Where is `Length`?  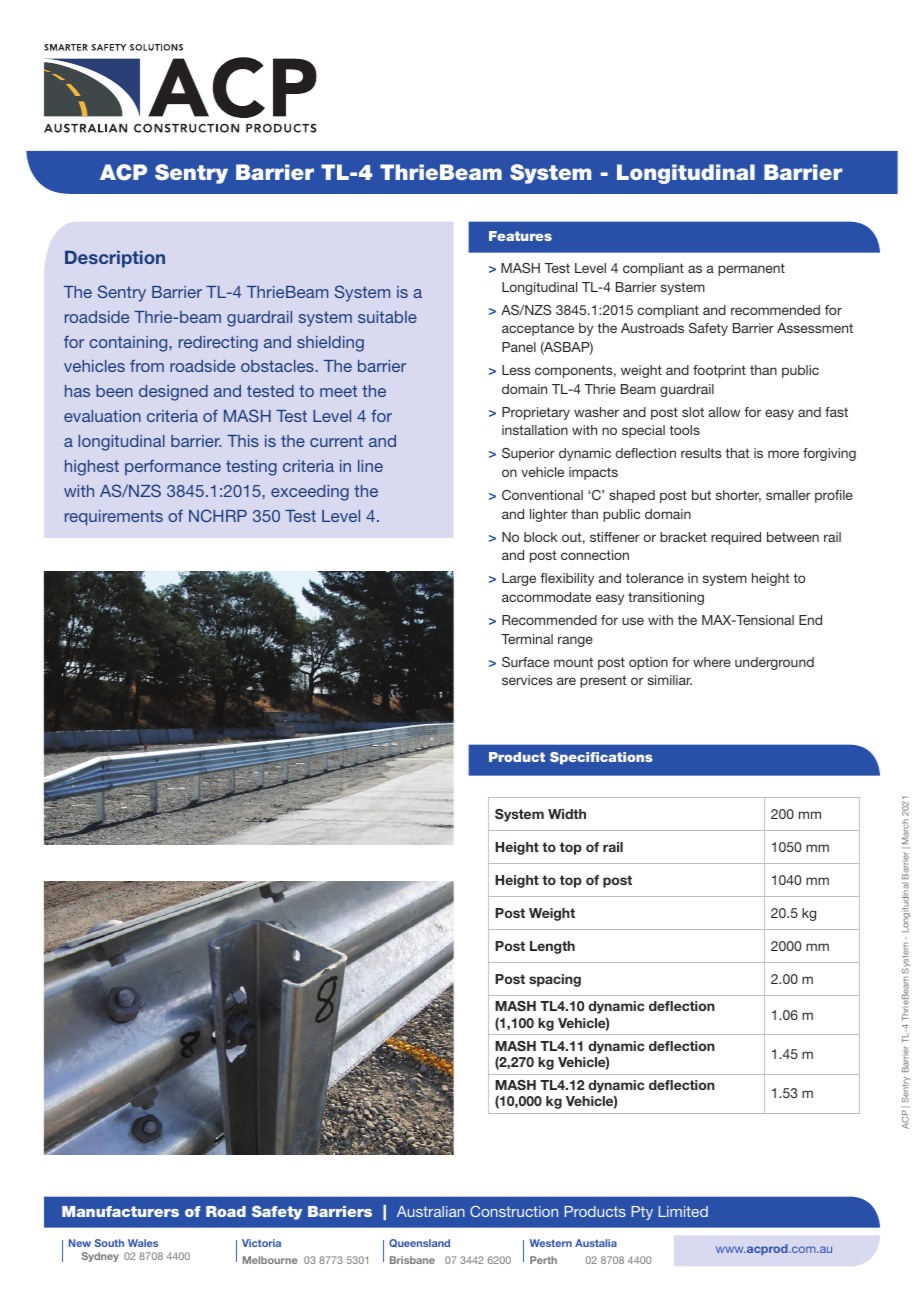
Length is located at coordinates (552, 947).
